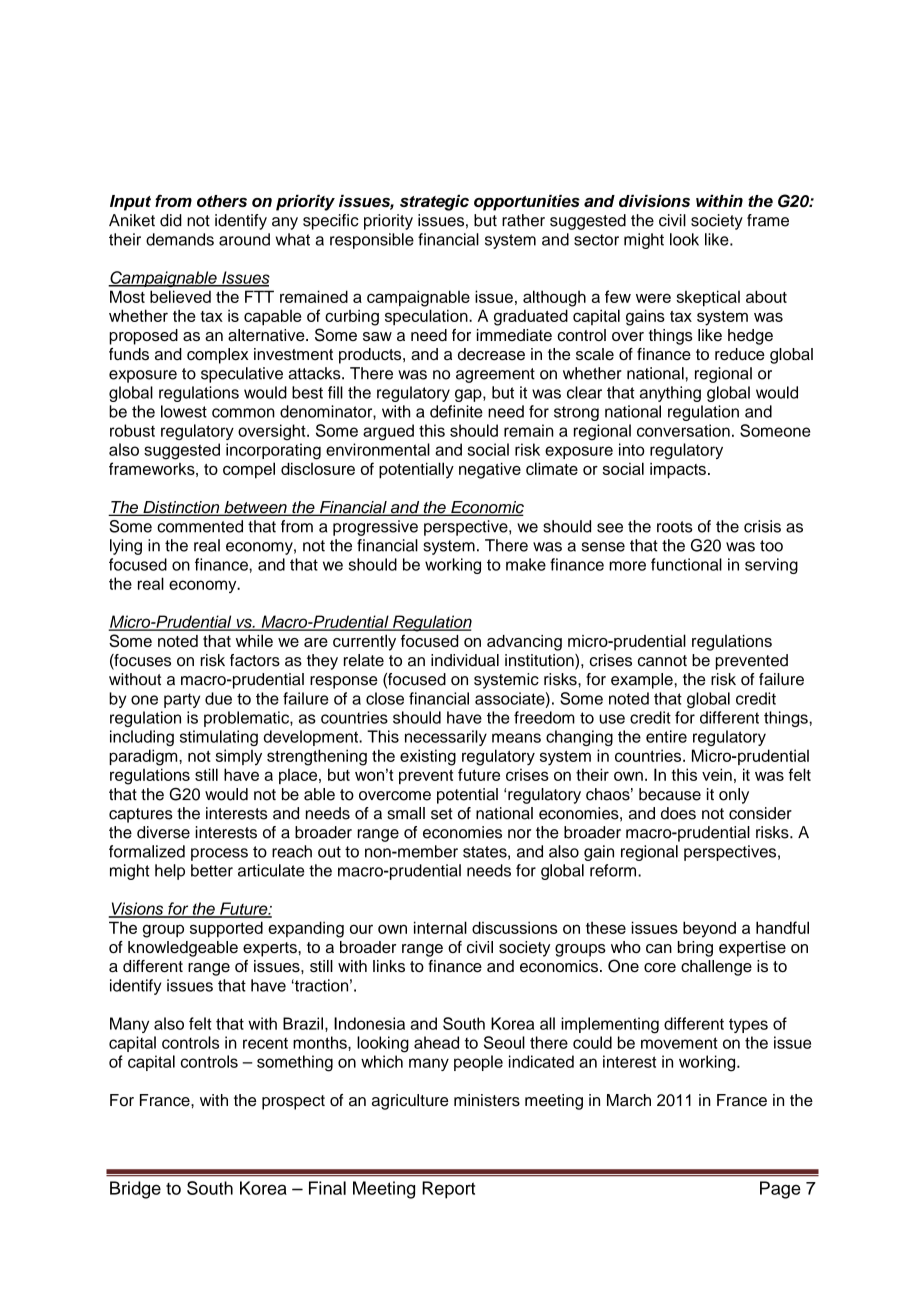 The height and width of the page is (1308, 924). Describe the element at coordinates (526, 564) in the page. I see `make` at that location.
